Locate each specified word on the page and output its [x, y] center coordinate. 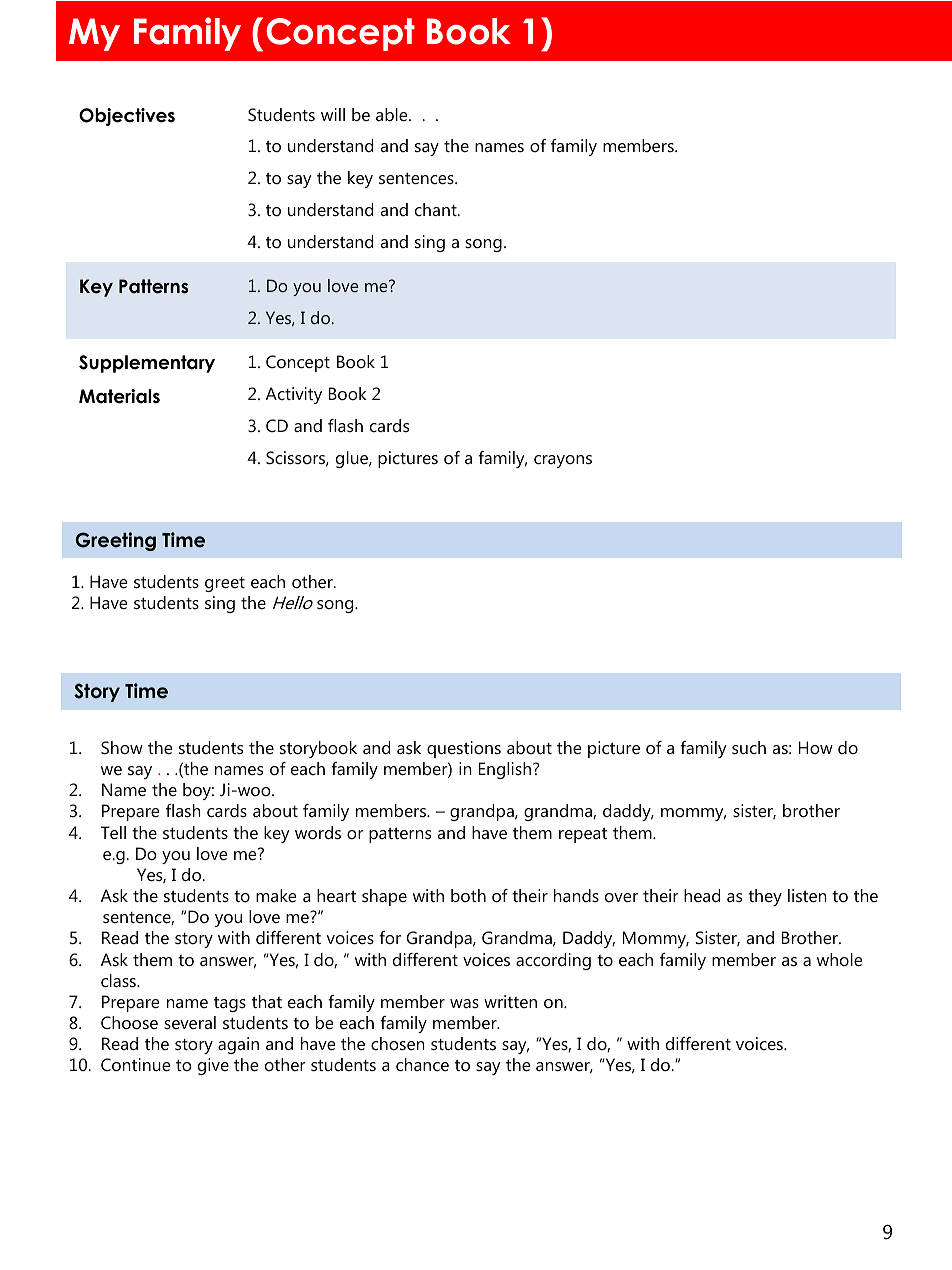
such [749, 747]
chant [437, 209]
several [190, 1022]
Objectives [127, 117]
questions [464, 749]
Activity [294, 395]
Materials [119, 396]
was [464, 1003]
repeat [583, 835]
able [393, 115]
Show [122, 748]
